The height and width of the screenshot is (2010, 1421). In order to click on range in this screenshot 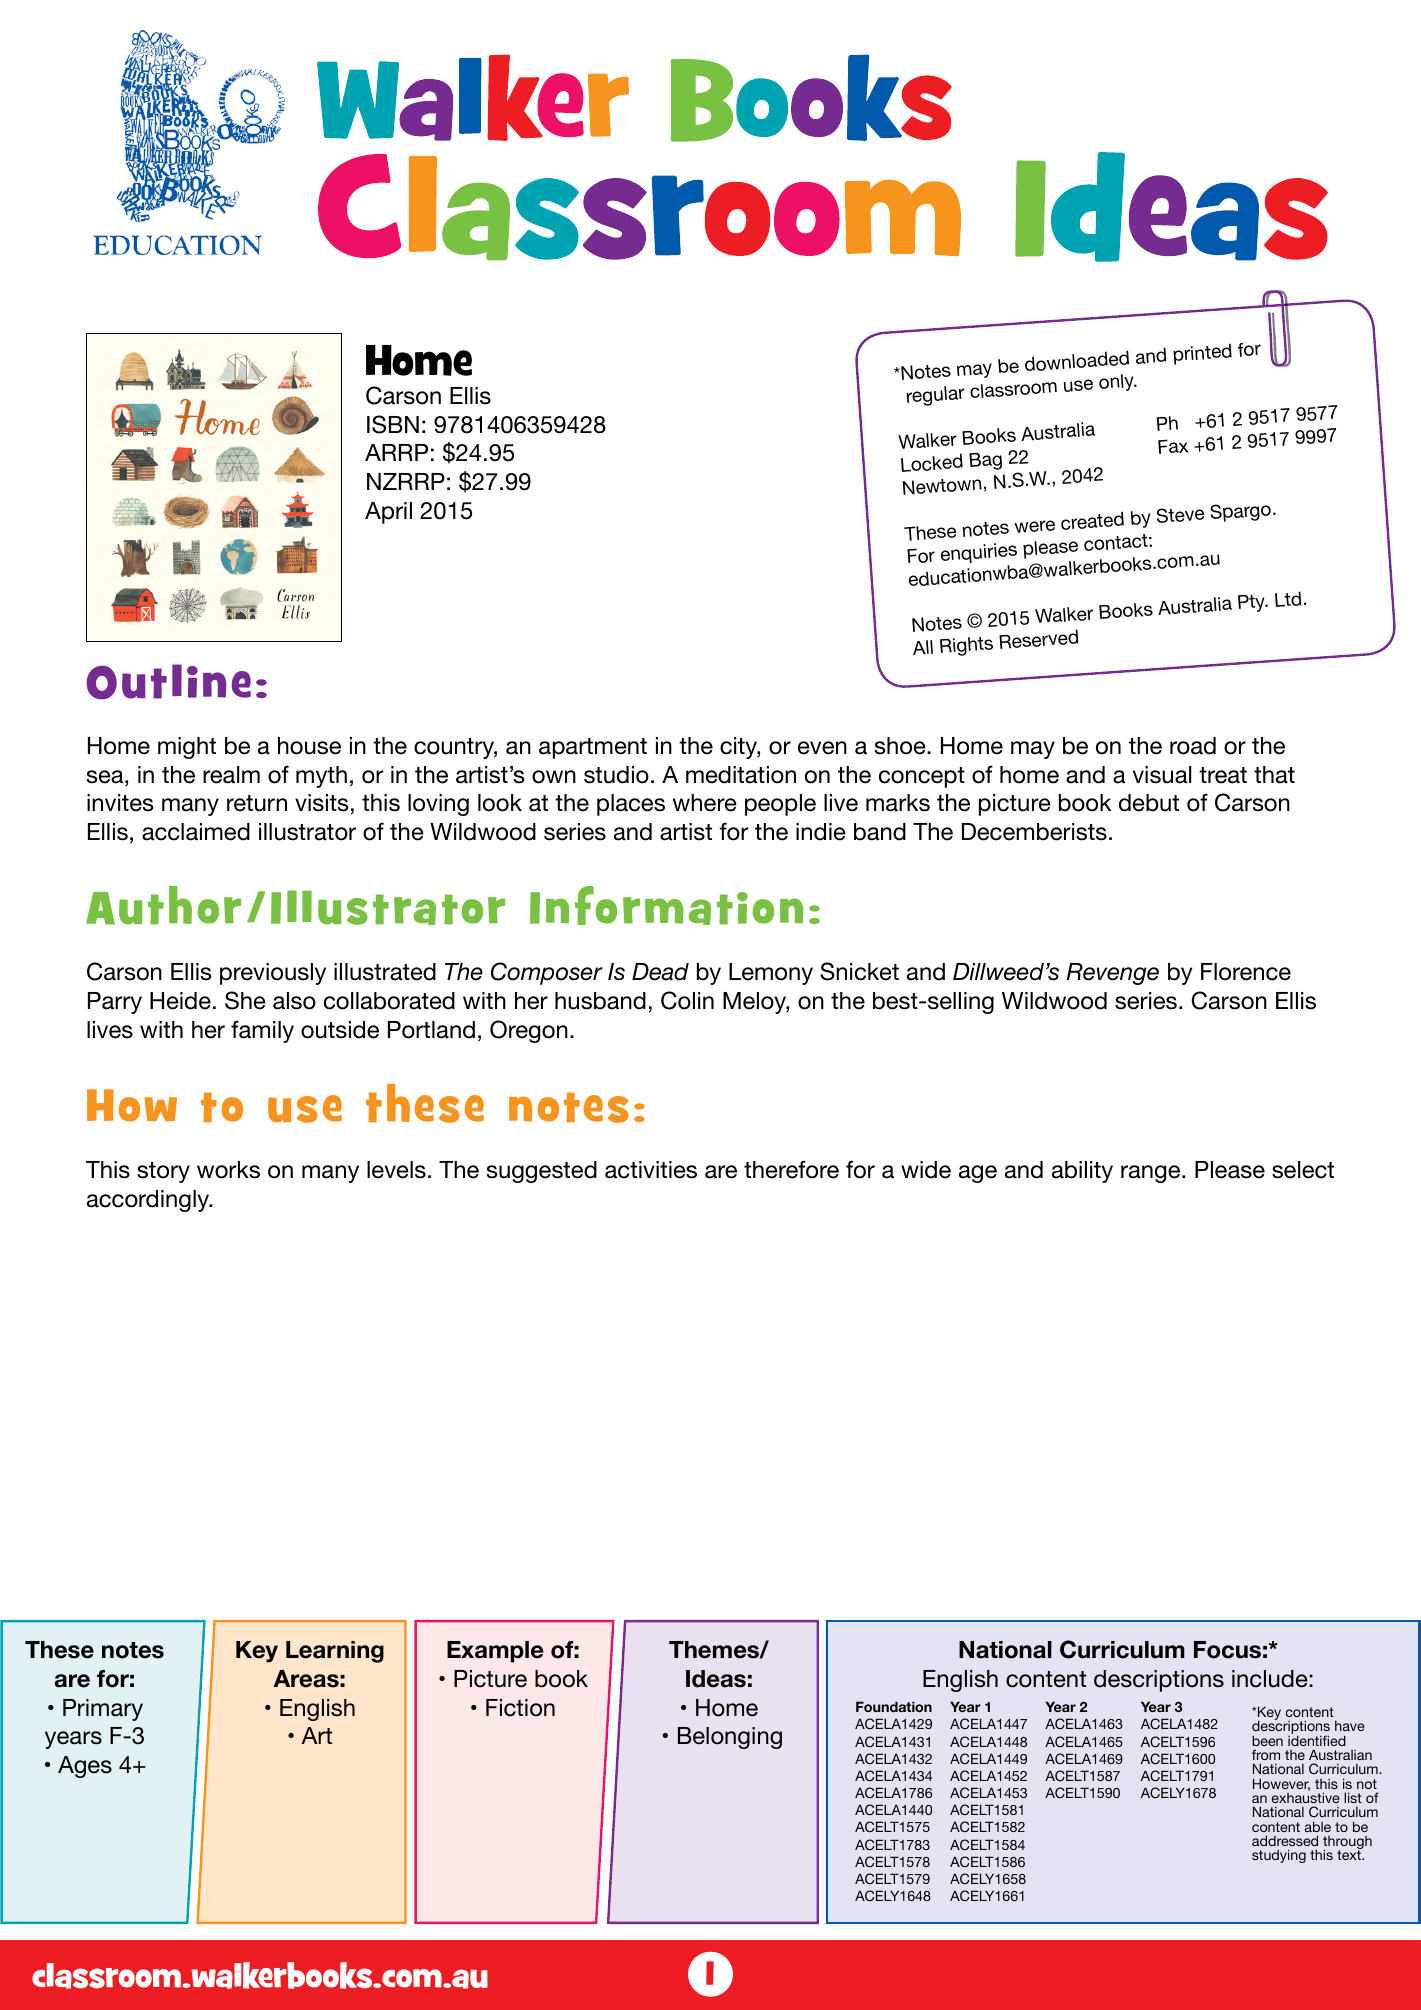, I will do `click(1152, 1174)`.
